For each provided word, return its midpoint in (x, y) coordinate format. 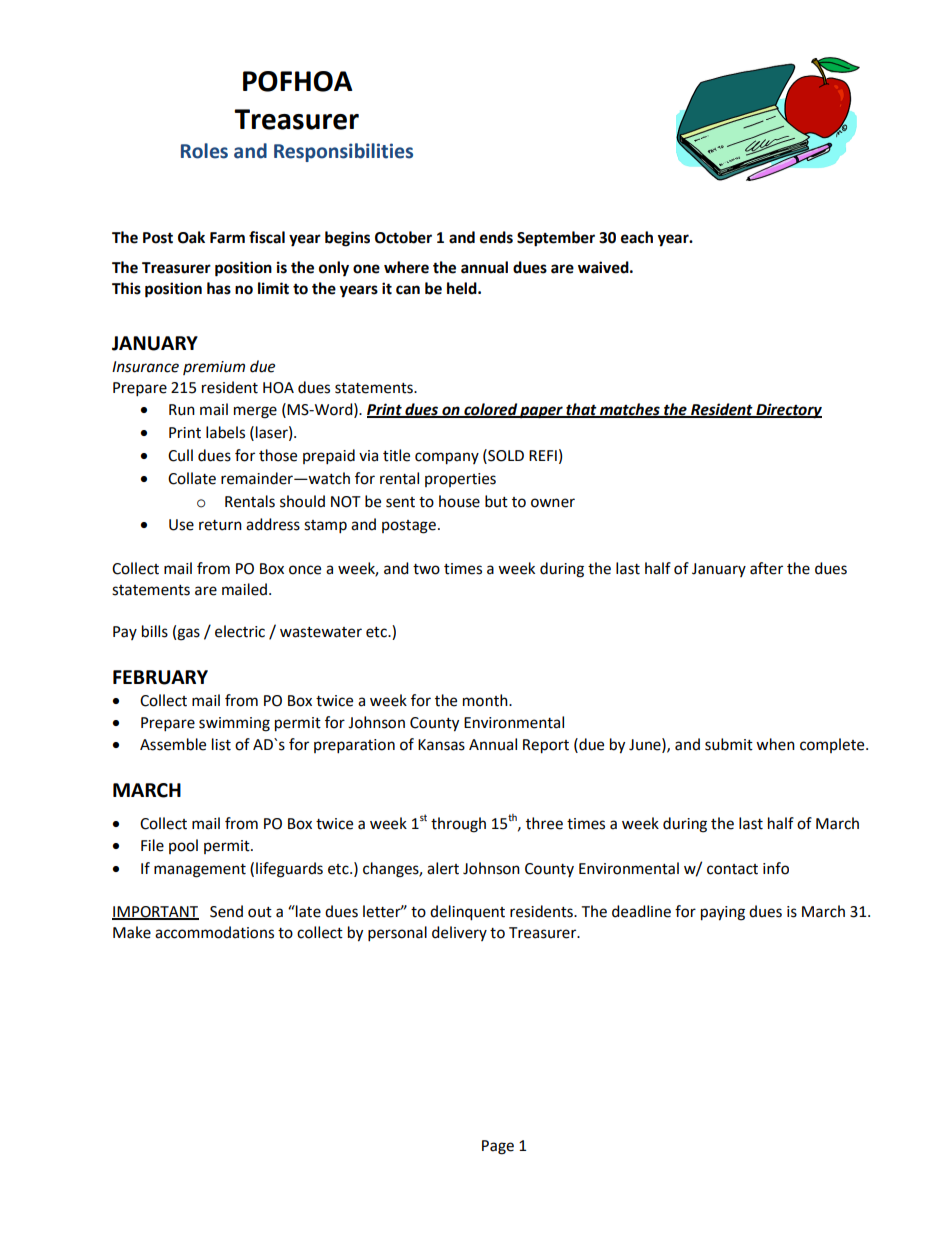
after (766, 568)
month (486, 700)
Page (498, 1147)
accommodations (214, 932)
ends (496, 237)
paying (723, 913)
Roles (204, 151)
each (637, 237)
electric (240, 631)
